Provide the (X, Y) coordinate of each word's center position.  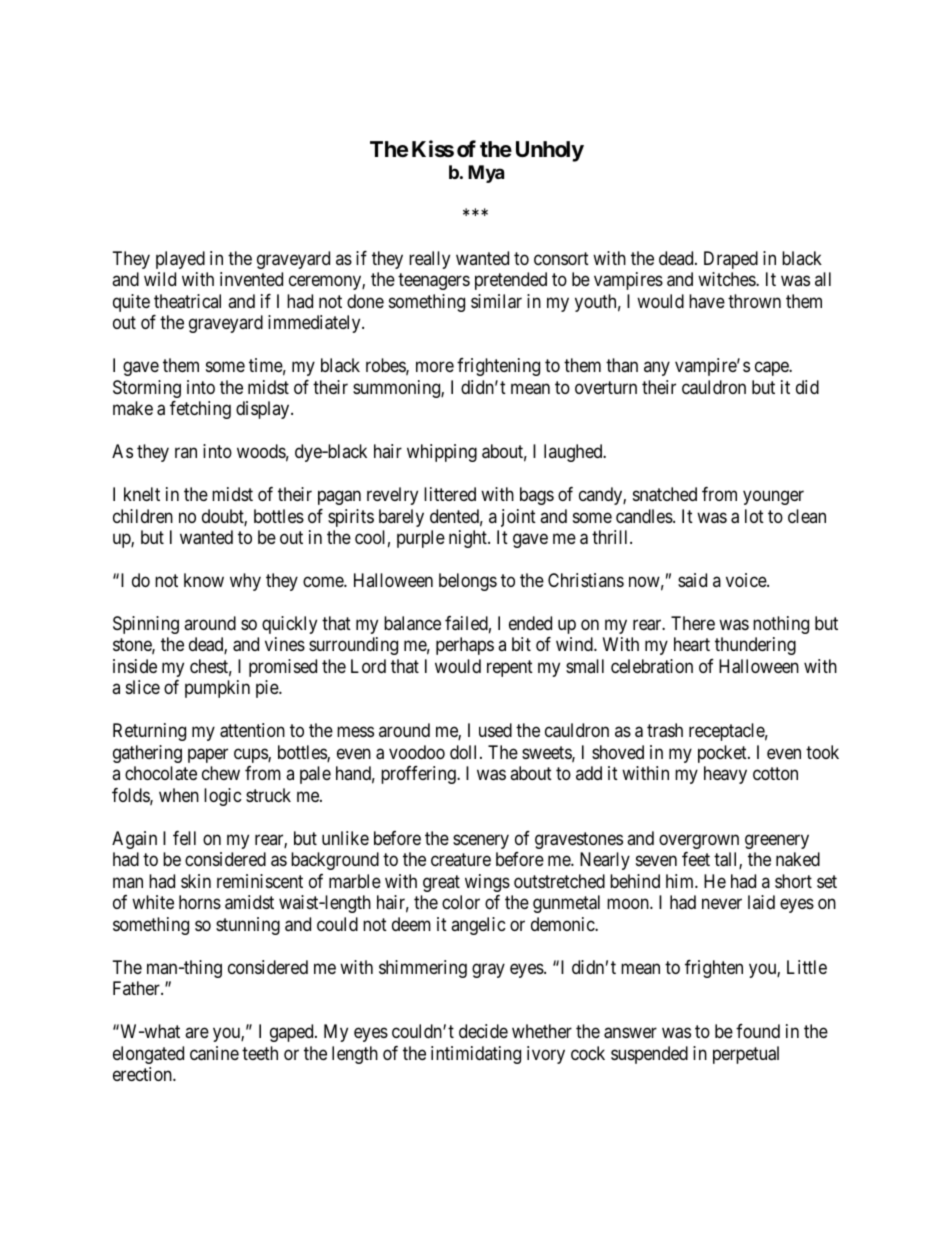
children (143, 516)
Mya (486, 174)
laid (761, 902)
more (435, 367)
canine (214, 1053)
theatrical (187, 301)
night (469, 539)
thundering (755, 646)
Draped (731, 260)
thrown (754, 301)
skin (196, 881)
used (495, 730)
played (180, 260)
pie (268, 689)
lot (754, 516)
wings (487, 883)
